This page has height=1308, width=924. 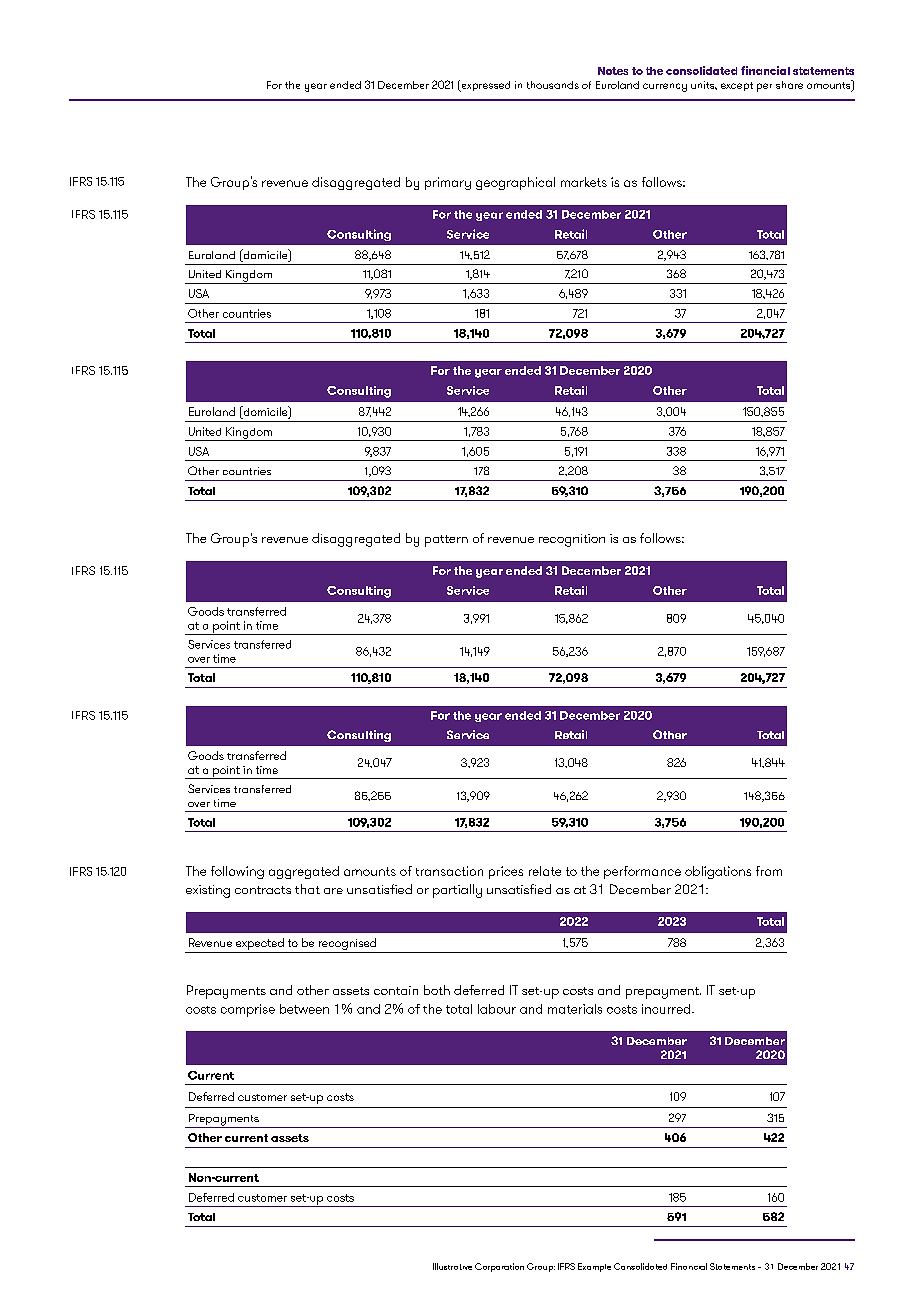 I want to click on prices, so click(x=506, y=872).
